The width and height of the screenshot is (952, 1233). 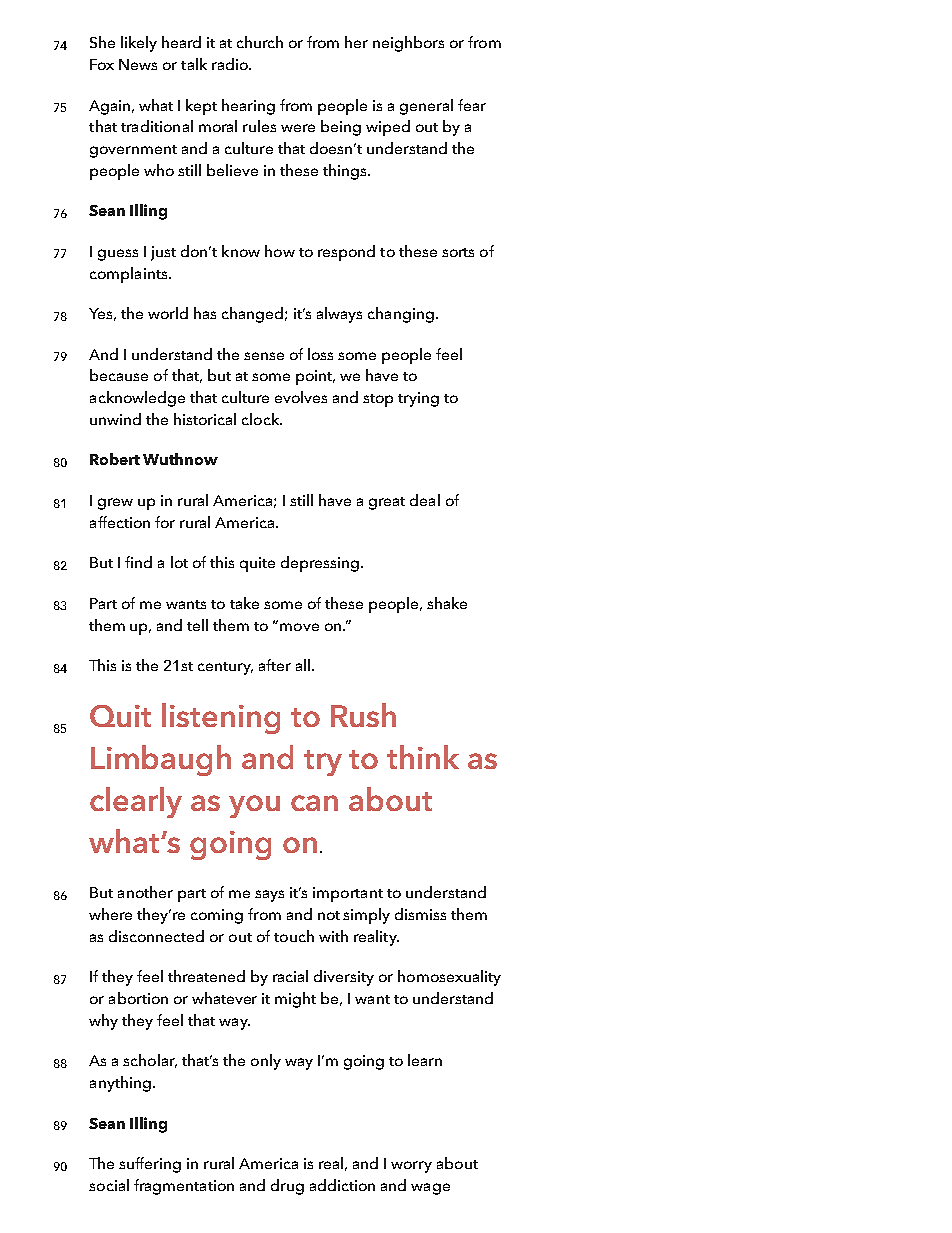 What do you see at coordinates (447, 603) in the screenshot?
I see `shake` at bounding box center [447, 603].
